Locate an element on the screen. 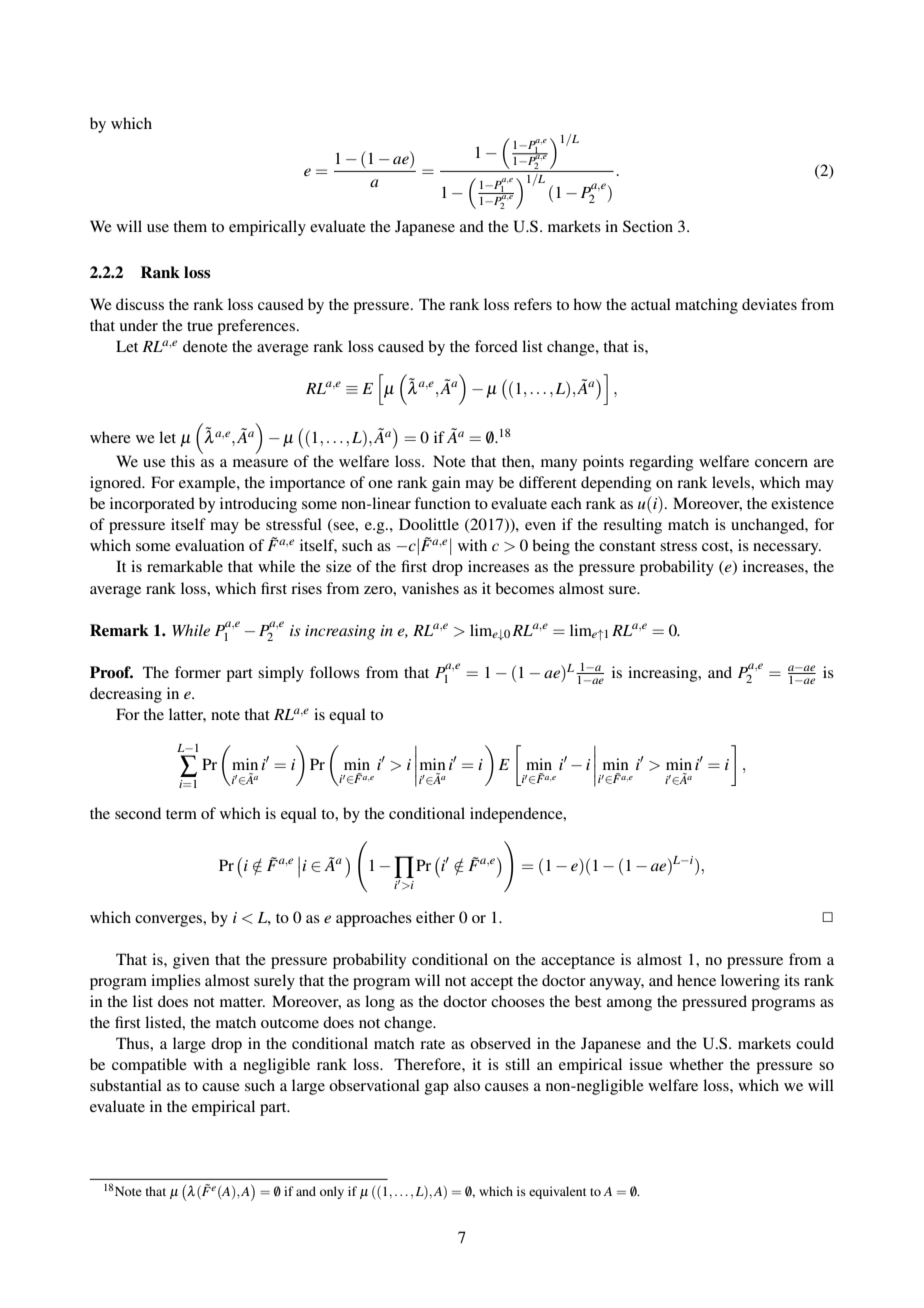 This screenshot has width=924, height=1308. this is located at coordinates (183, 461).
